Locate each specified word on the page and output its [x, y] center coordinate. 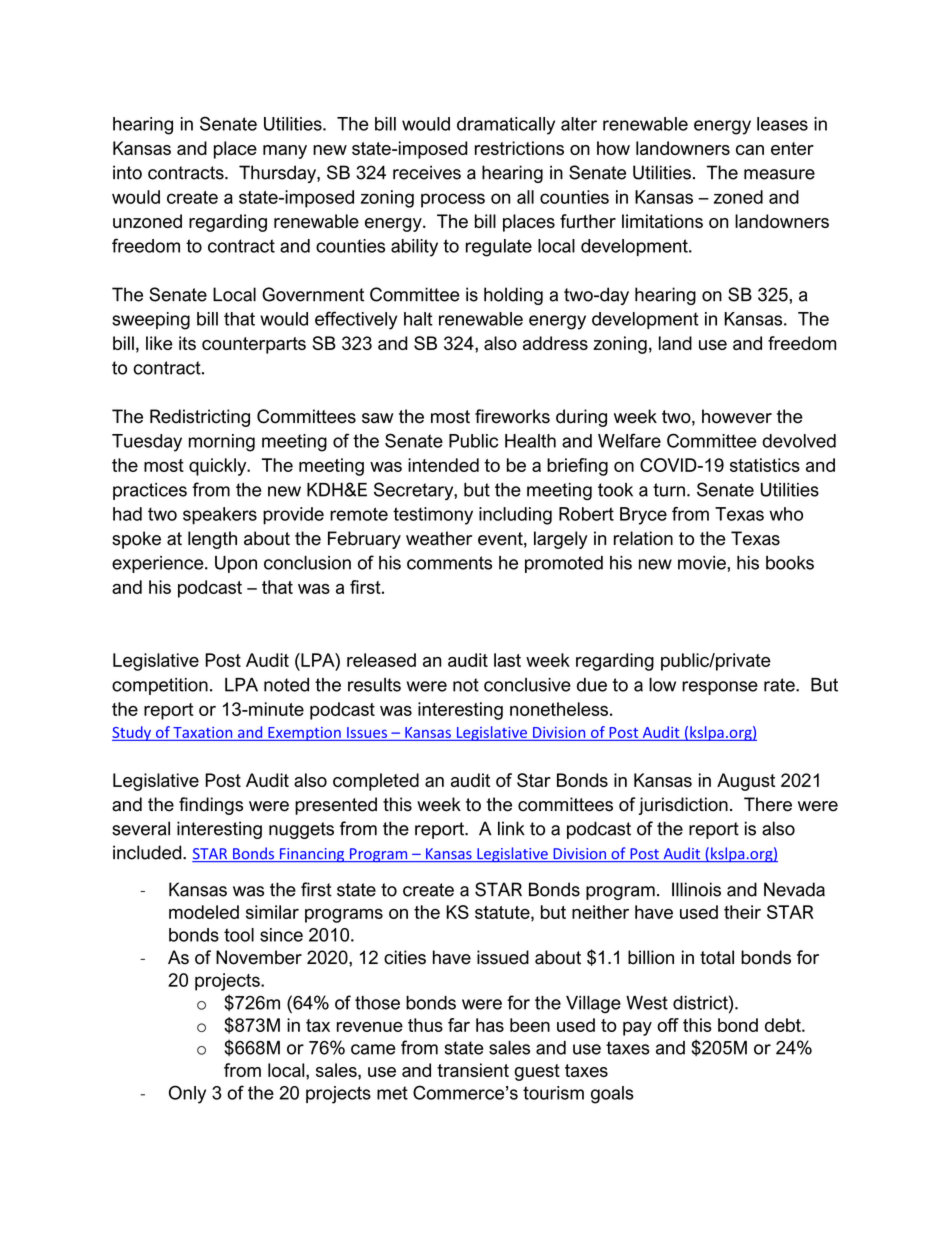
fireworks [512, 416]
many [285, 152]
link [511, 828]
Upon [236, 564]
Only [187, 1094]
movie [703, 563]
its [187, 343]
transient [473, 1070]
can [750, 150]
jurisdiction [683, 806]
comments [449, 563]
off [668, 1025]
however [737, 416]
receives [427, 172]
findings [211, 806]
